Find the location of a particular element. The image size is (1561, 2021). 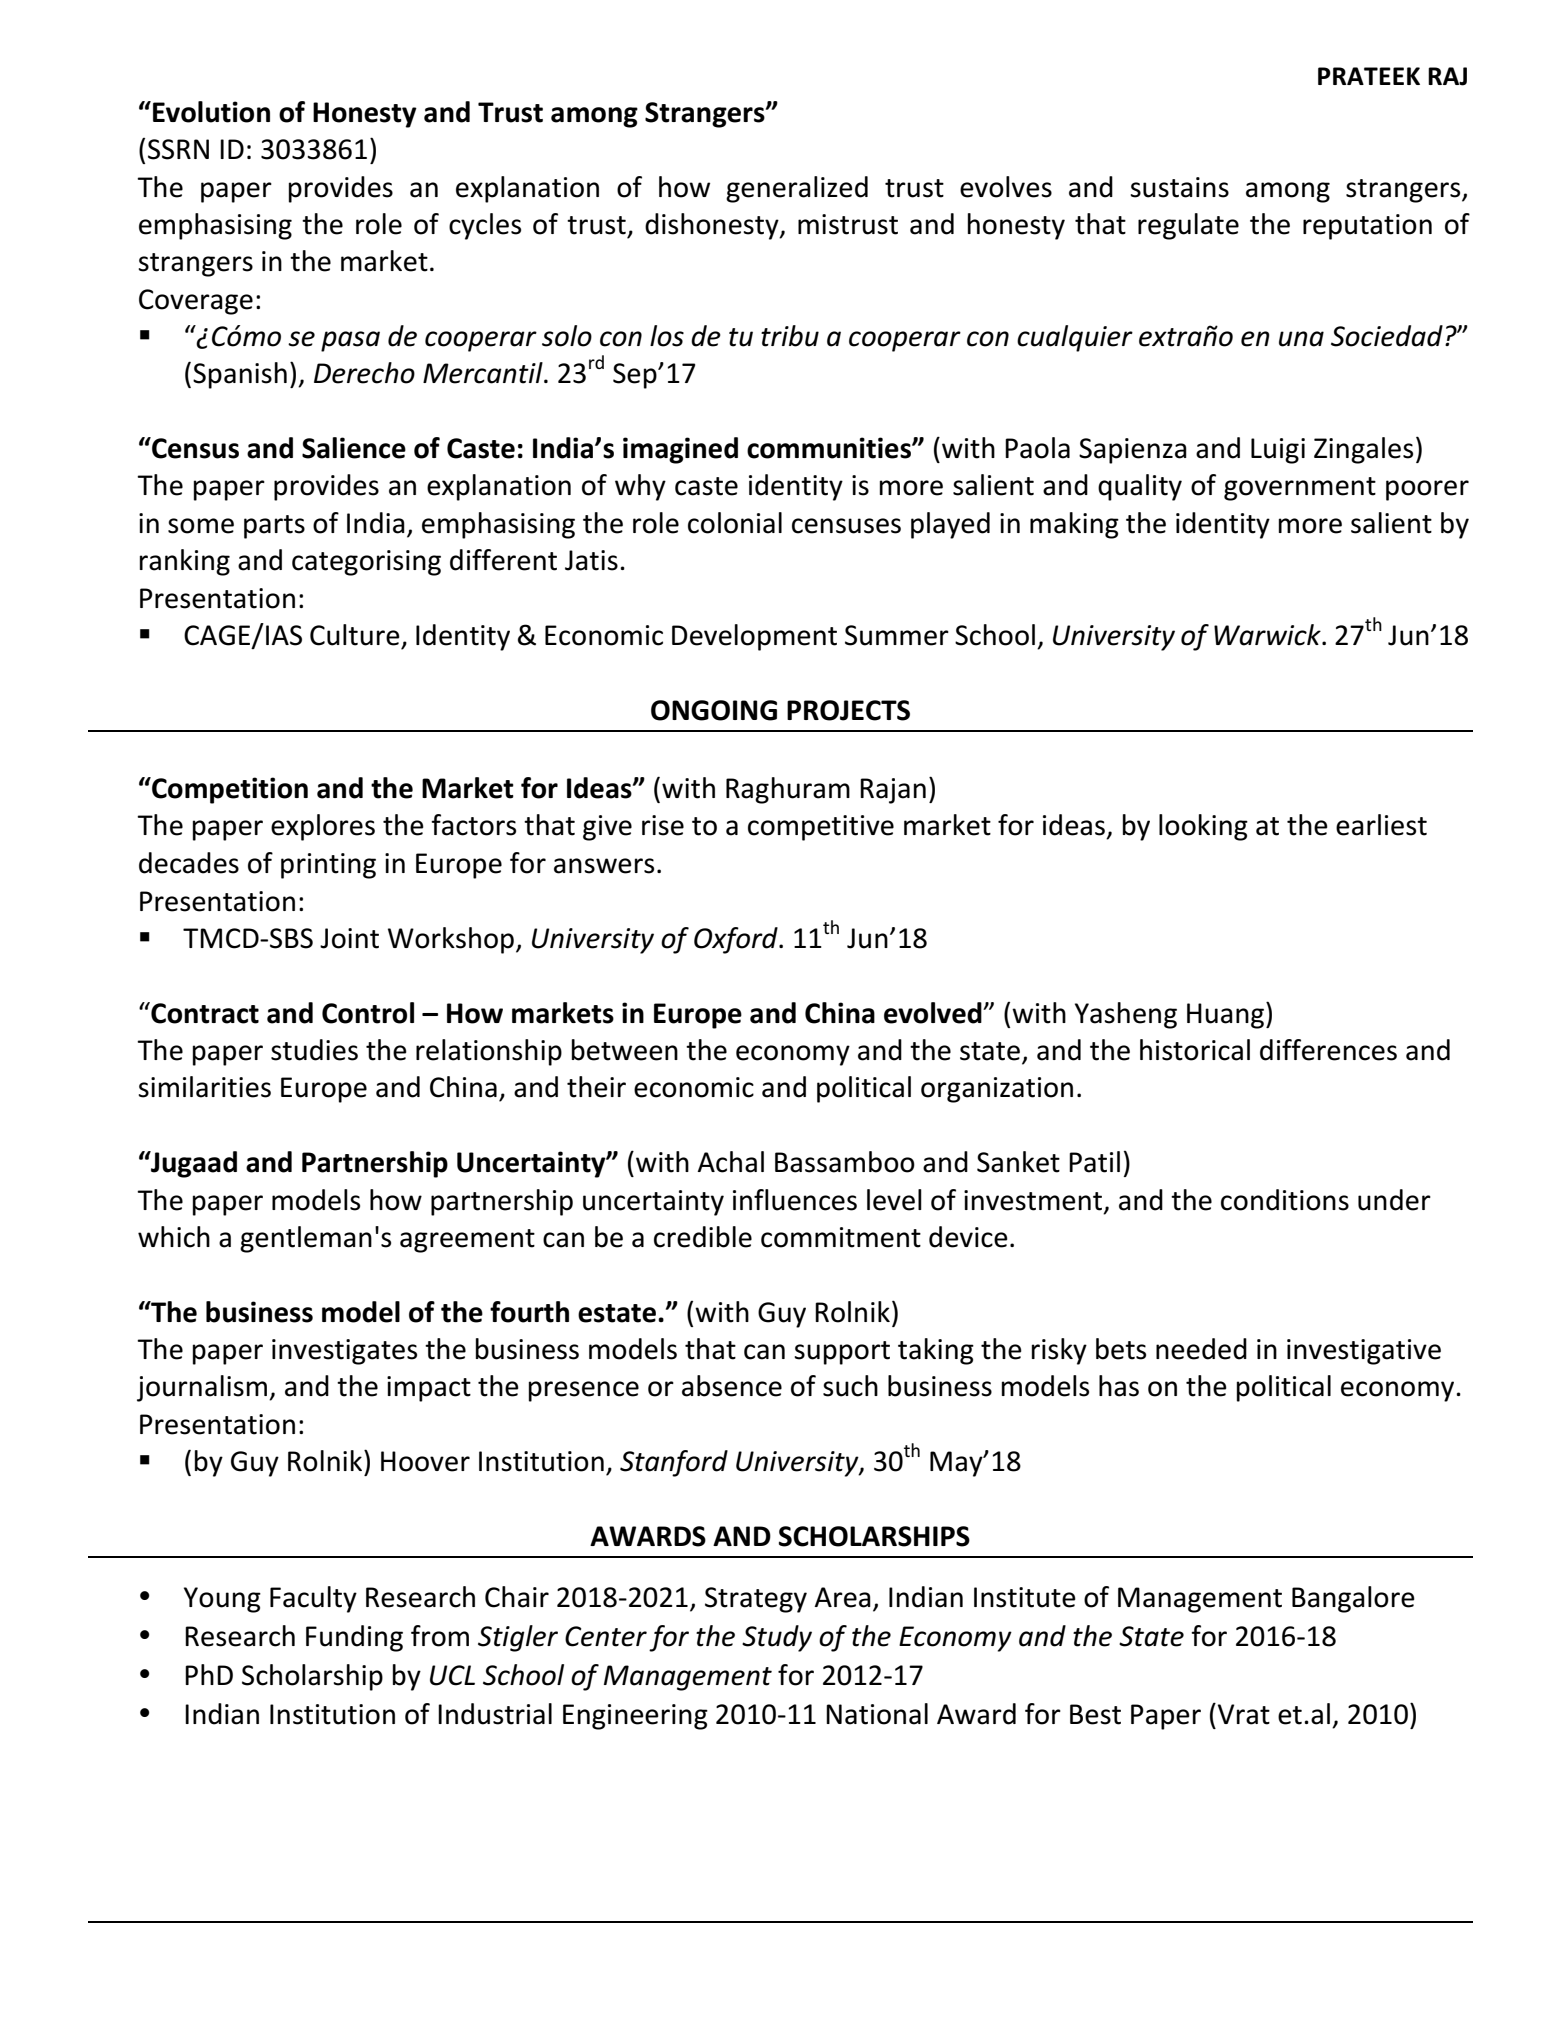

government is located at coordinates (1300, 489).
